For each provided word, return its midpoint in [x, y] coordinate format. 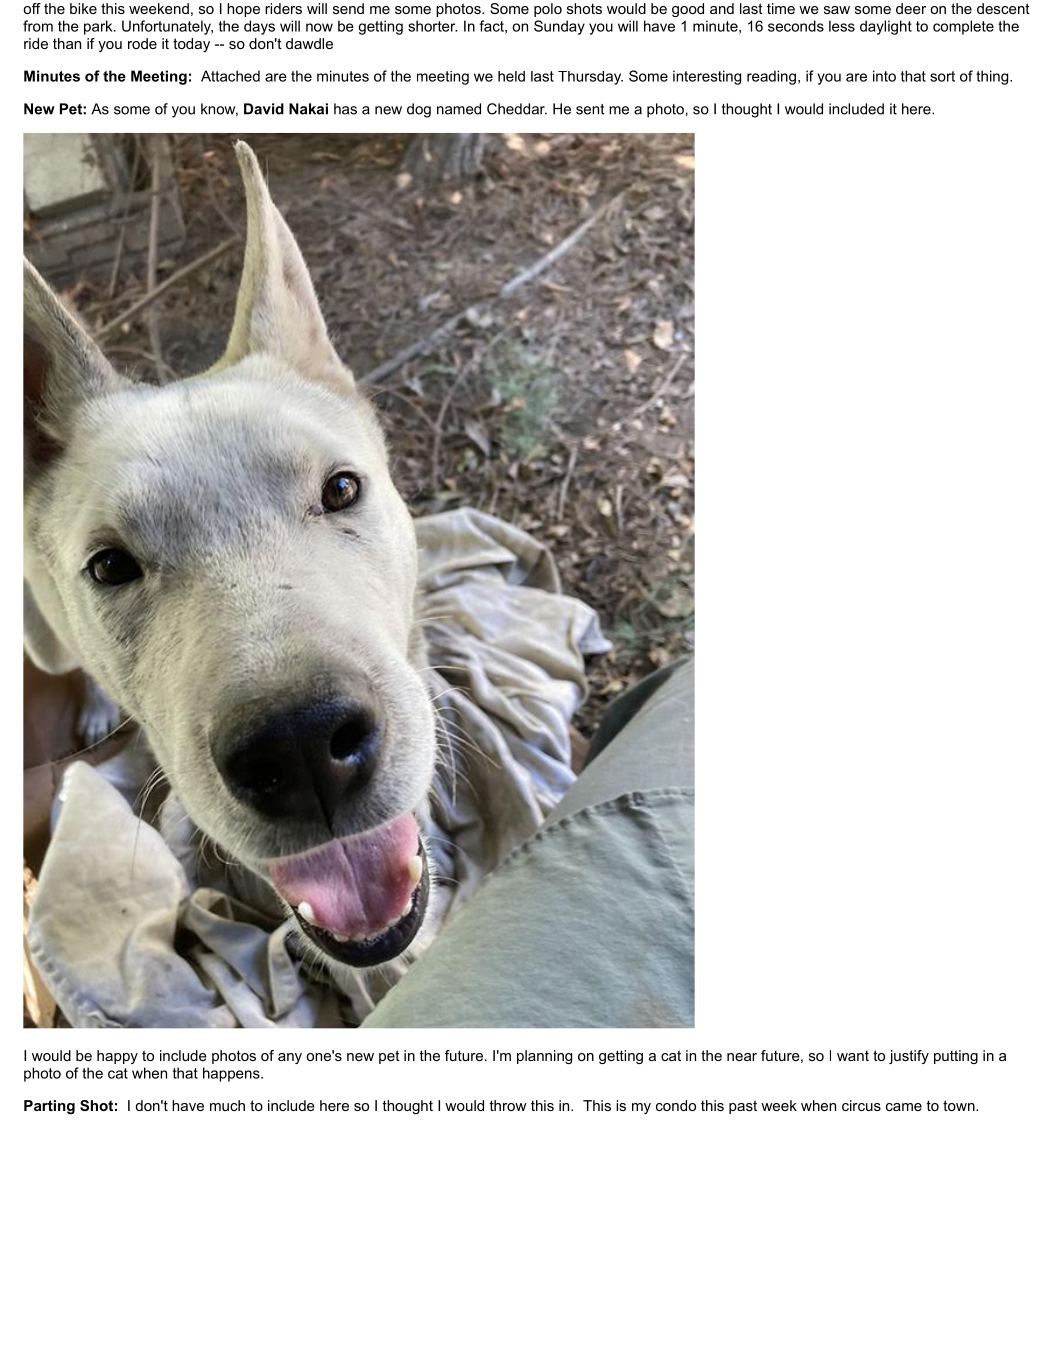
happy [117, 1057]
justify [909, 1057]
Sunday [559, 27]
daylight [886, 27]
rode [142, 43]
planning [544, 1057]
